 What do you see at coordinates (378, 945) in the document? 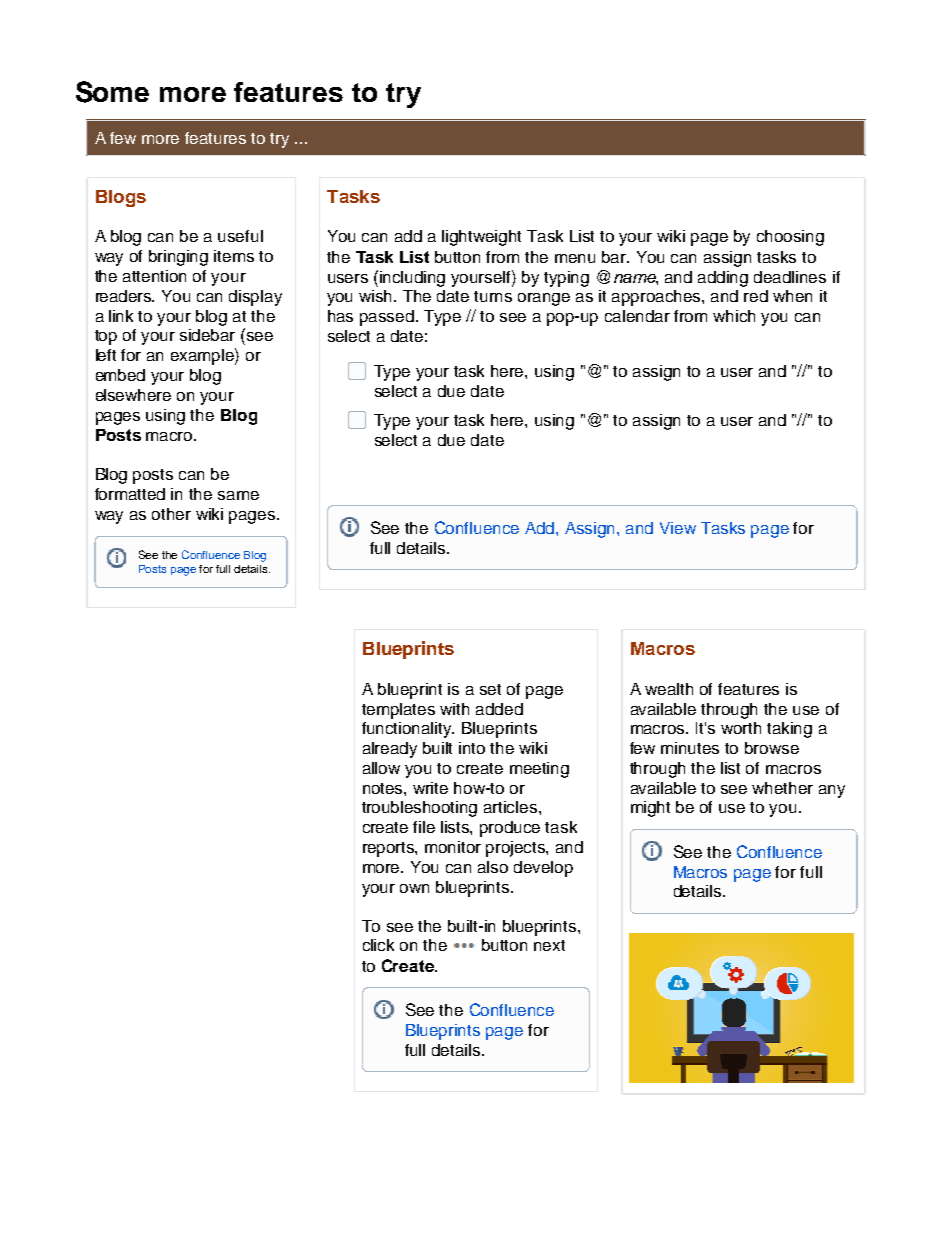
I see `click` at bounding box center [378, 945].
